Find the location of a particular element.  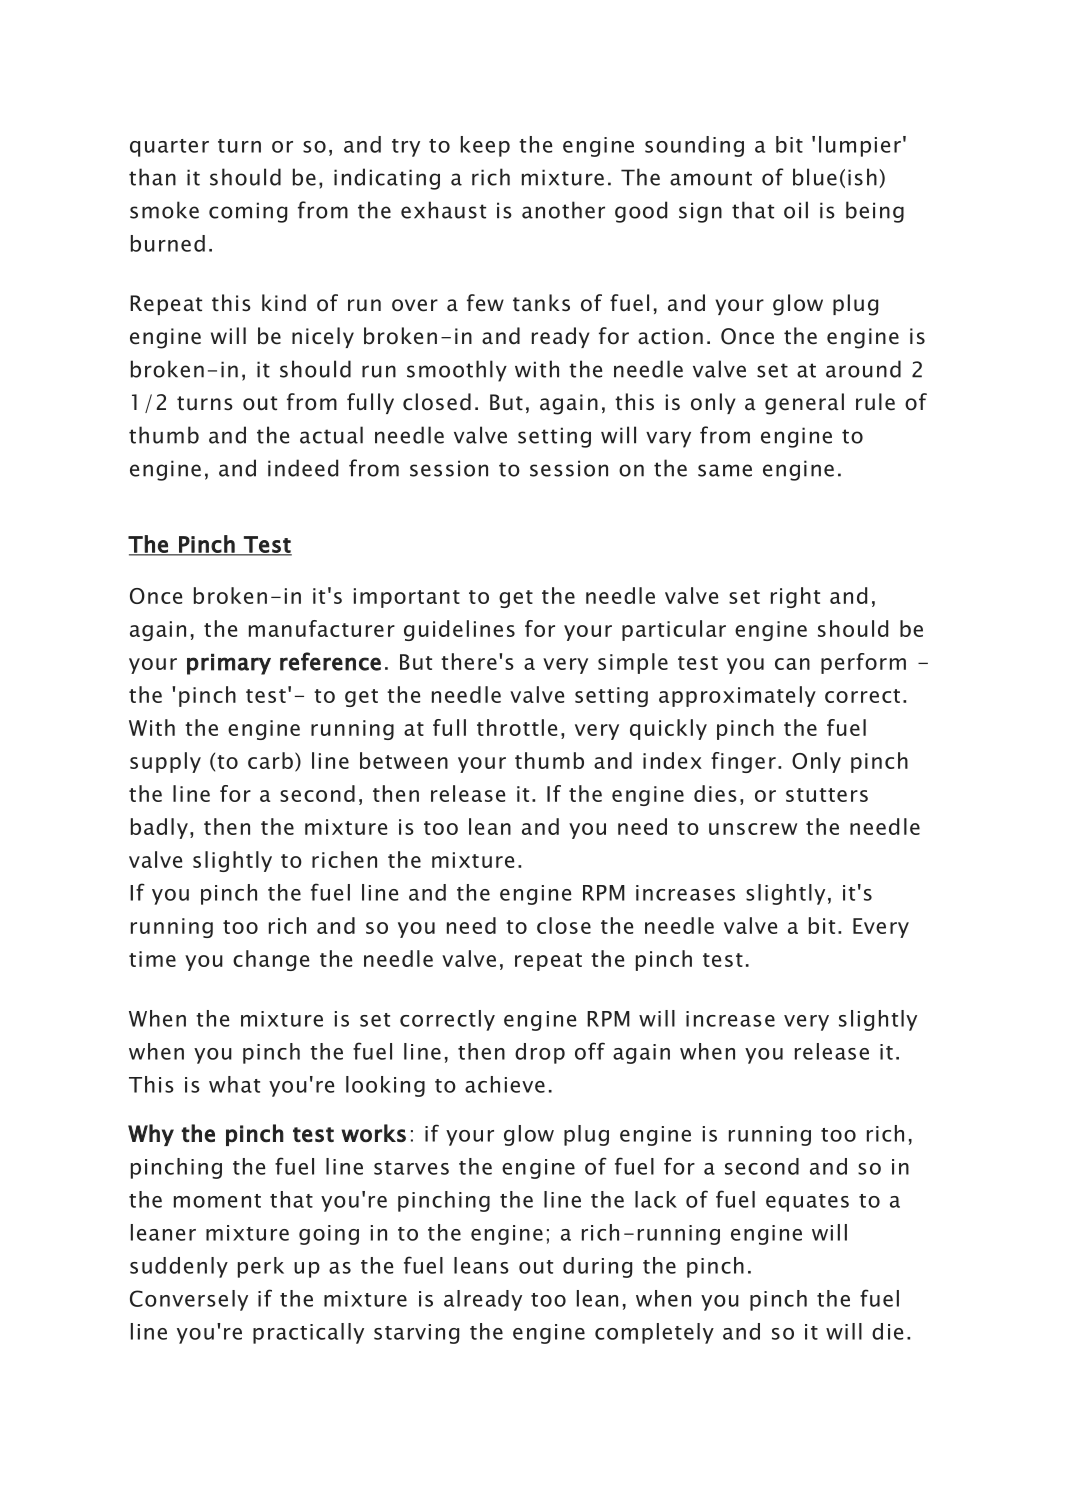

perk is located at coordinates (261, 1267).
